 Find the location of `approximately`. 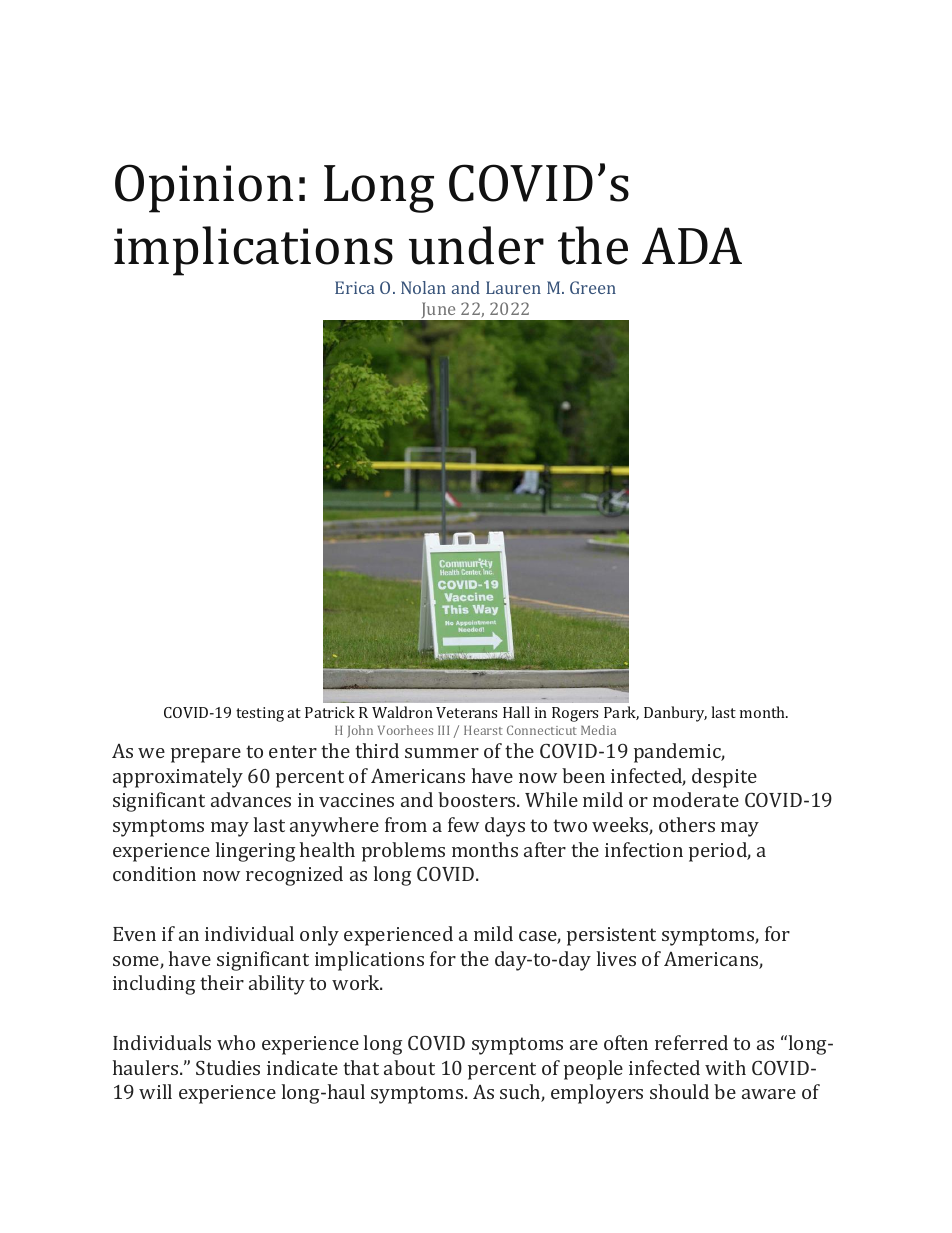

approximately is located at coordinates (178, 778).
